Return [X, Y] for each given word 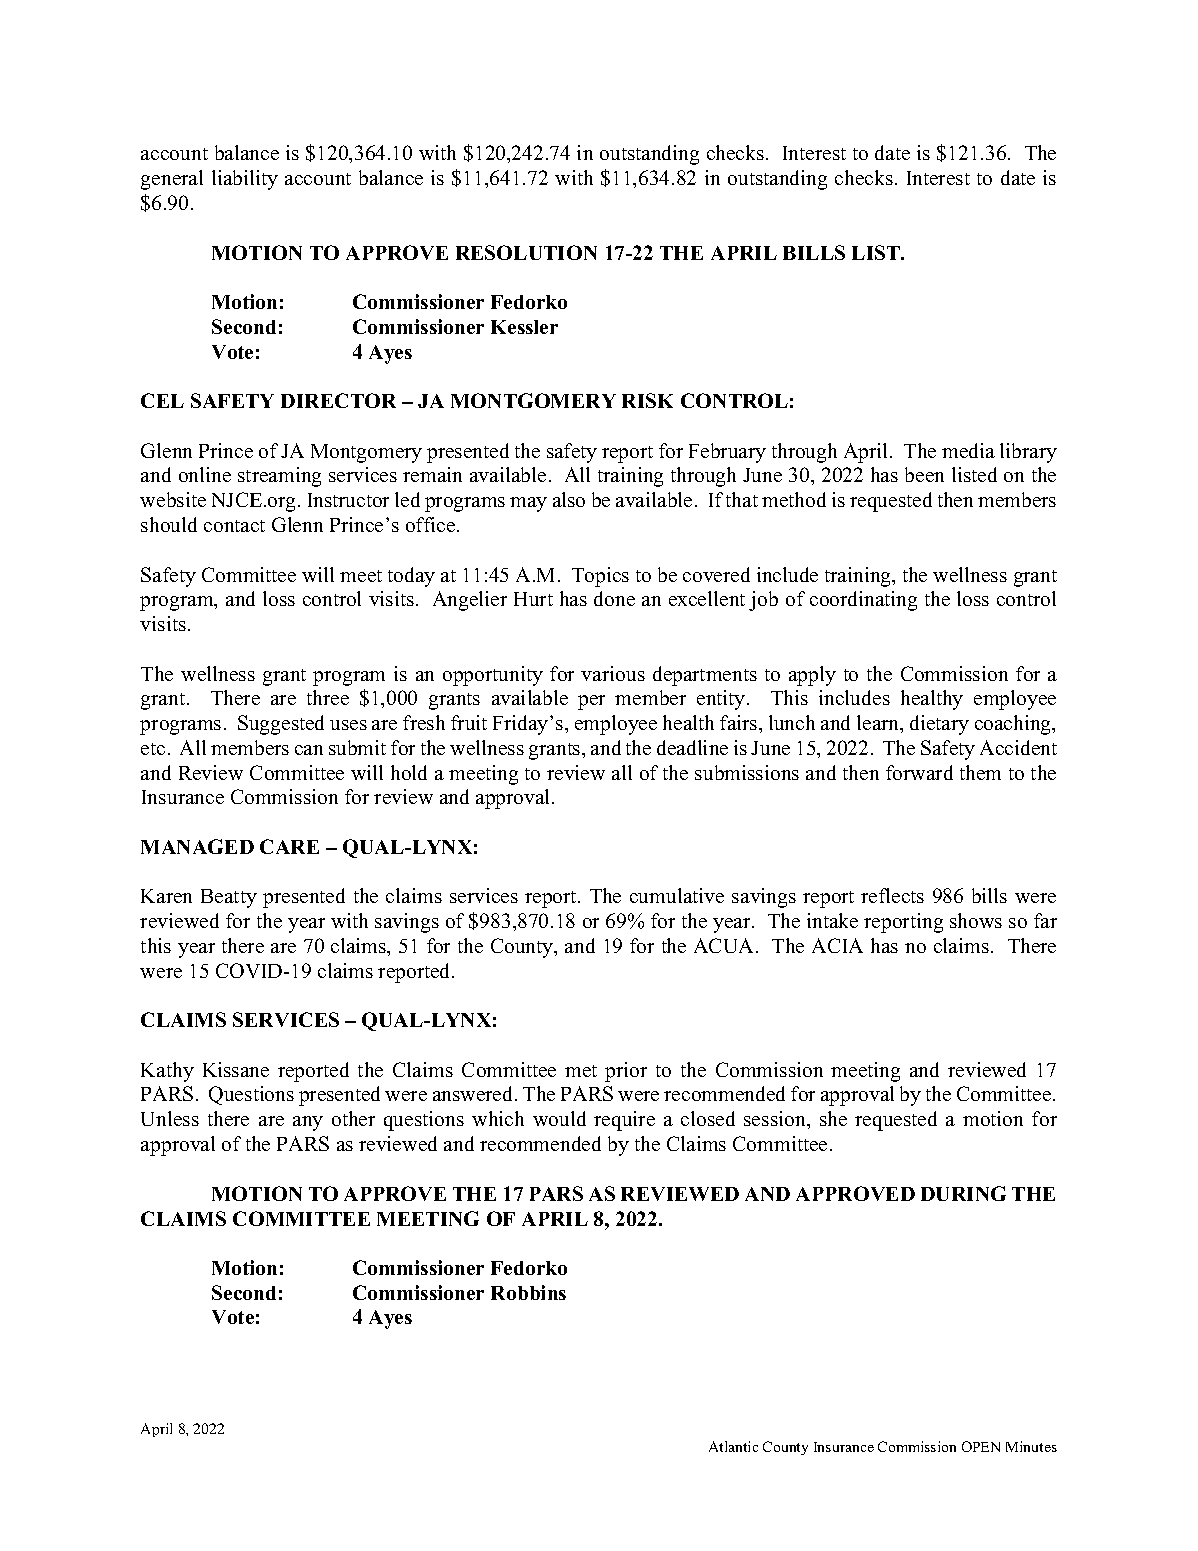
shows [976, 920]
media [968, 450]
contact [234, 526]
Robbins [528, 1292]
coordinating [863, 601]
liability [245, 180]
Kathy [167, 1072]
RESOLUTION [526, 252]
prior [626, 1072]
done [614, 598]
